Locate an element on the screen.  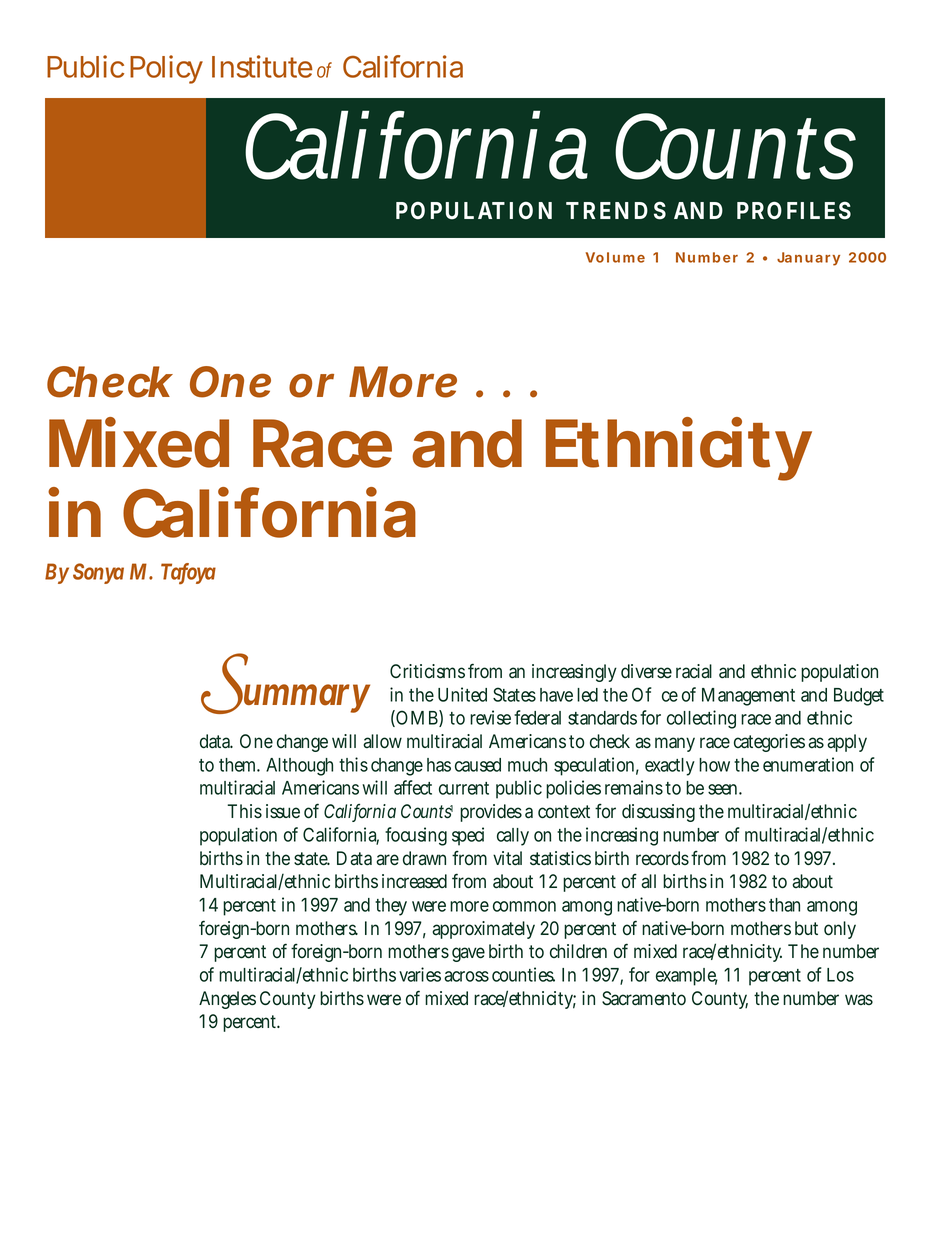
United is located at coordinates (462, 694).
